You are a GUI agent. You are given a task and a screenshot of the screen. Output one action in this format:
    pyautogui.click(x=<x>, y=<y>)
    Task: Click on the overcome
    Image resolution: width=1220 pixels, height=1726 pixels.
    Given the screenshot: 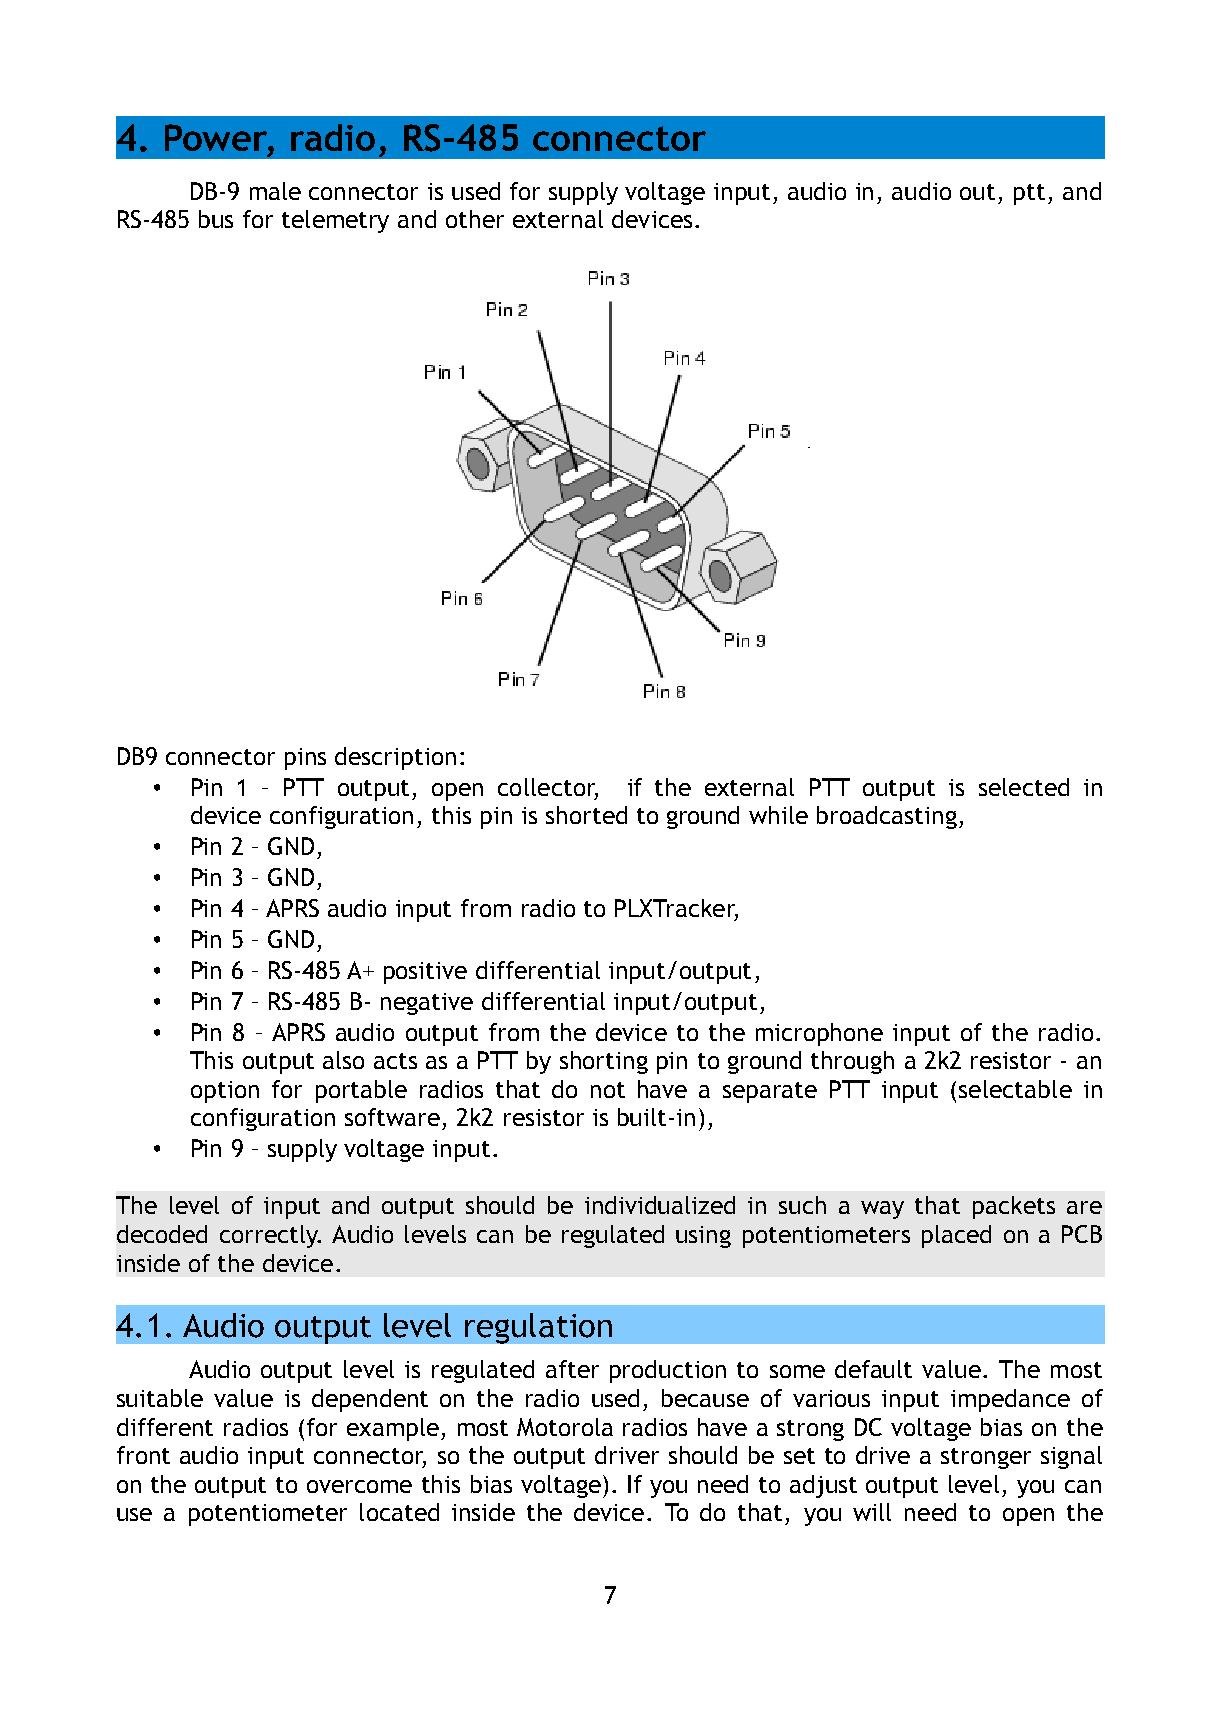 What is the action you would take?
    pyautogui.click(x=359, y=1486)
